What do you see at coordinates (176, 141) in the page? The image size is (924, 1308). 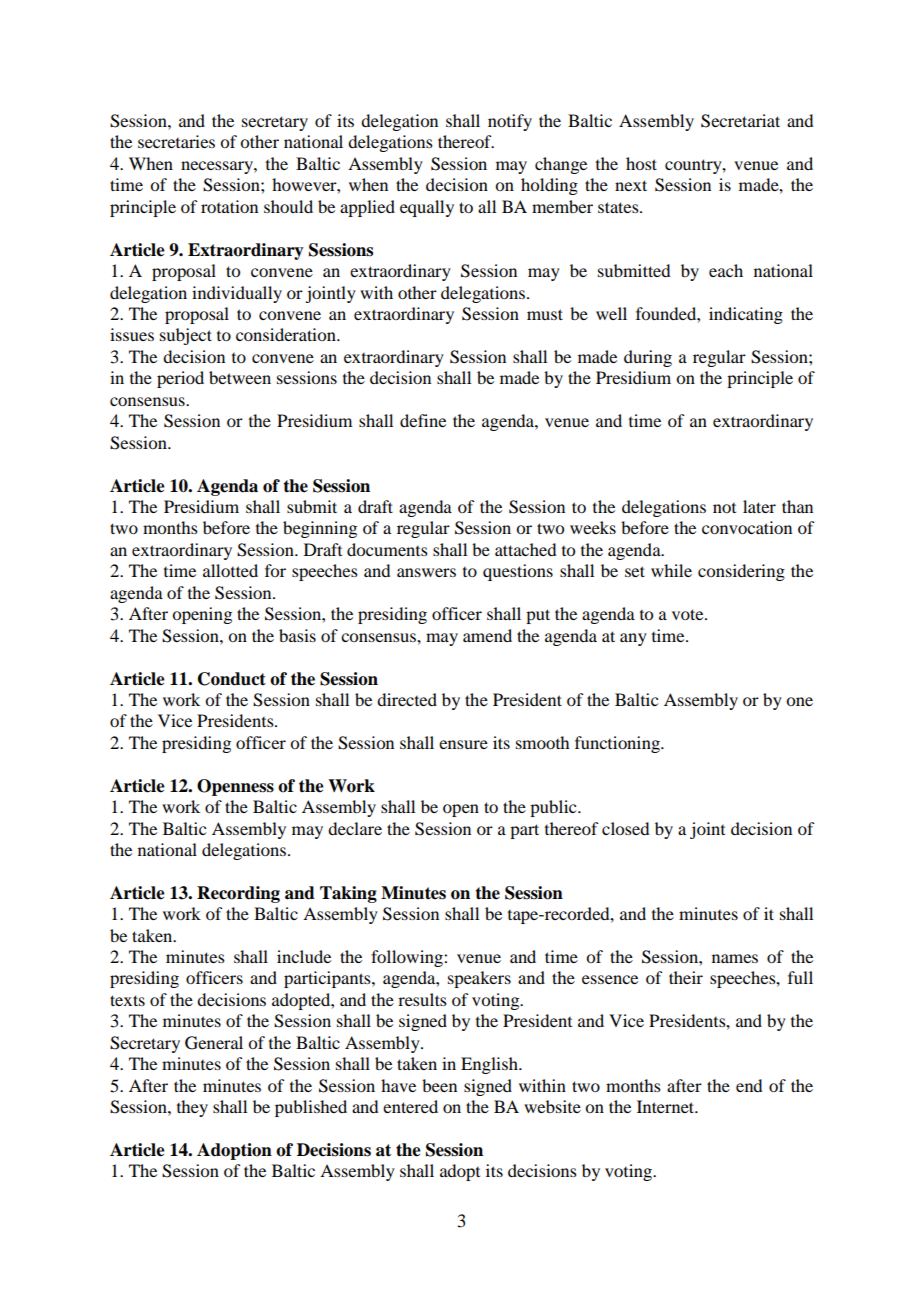 I see `secretaries` at bounding box center [176, 141].
